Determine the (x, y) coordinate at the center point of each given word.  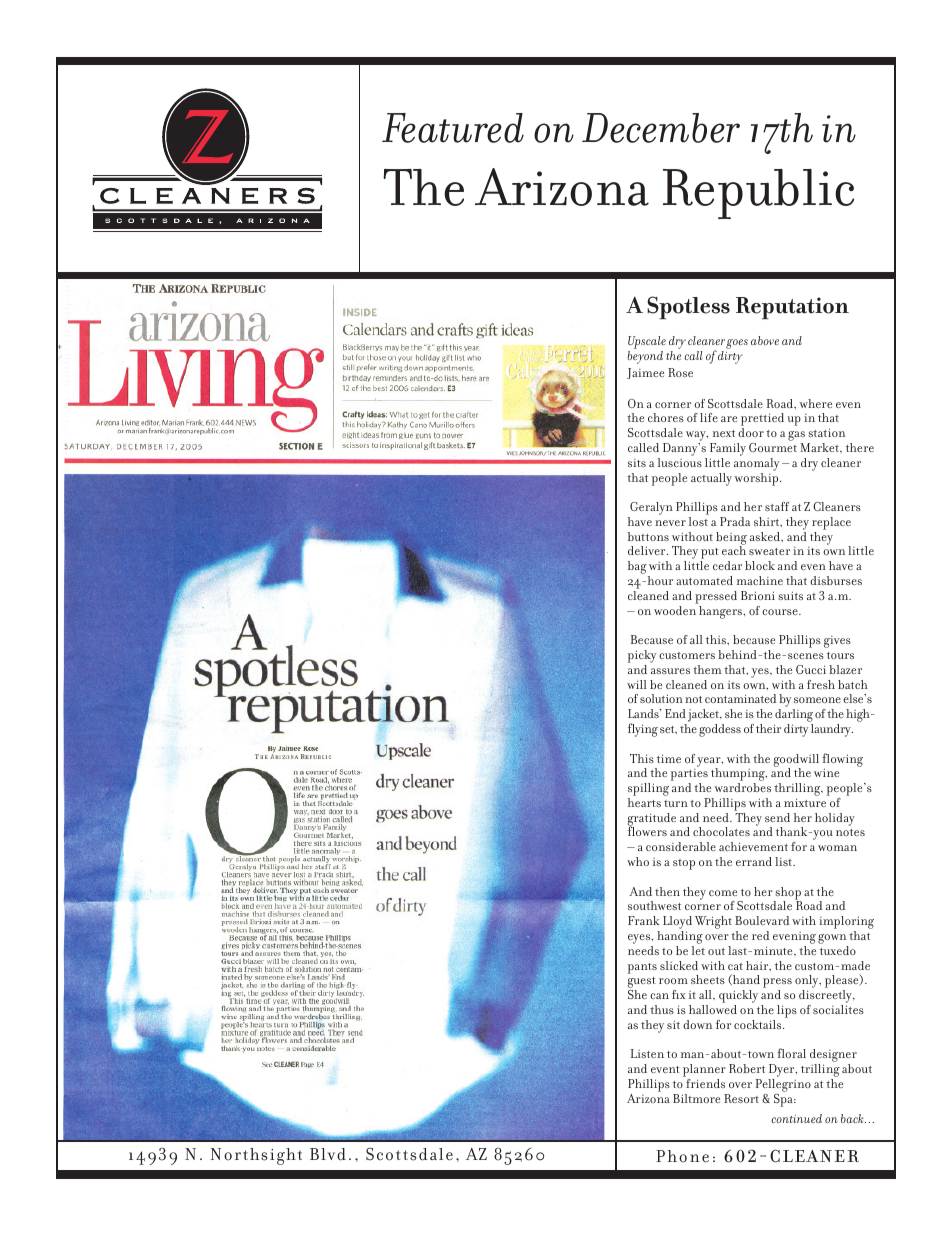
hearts (644, 802)
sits (637, 463)
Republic (758, 194)
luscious (680, 462)
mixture (805, 802)
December (661, 128)
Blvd (328, 1154)
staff (777, 506)
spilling (648, 791)
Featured (453, 128)
